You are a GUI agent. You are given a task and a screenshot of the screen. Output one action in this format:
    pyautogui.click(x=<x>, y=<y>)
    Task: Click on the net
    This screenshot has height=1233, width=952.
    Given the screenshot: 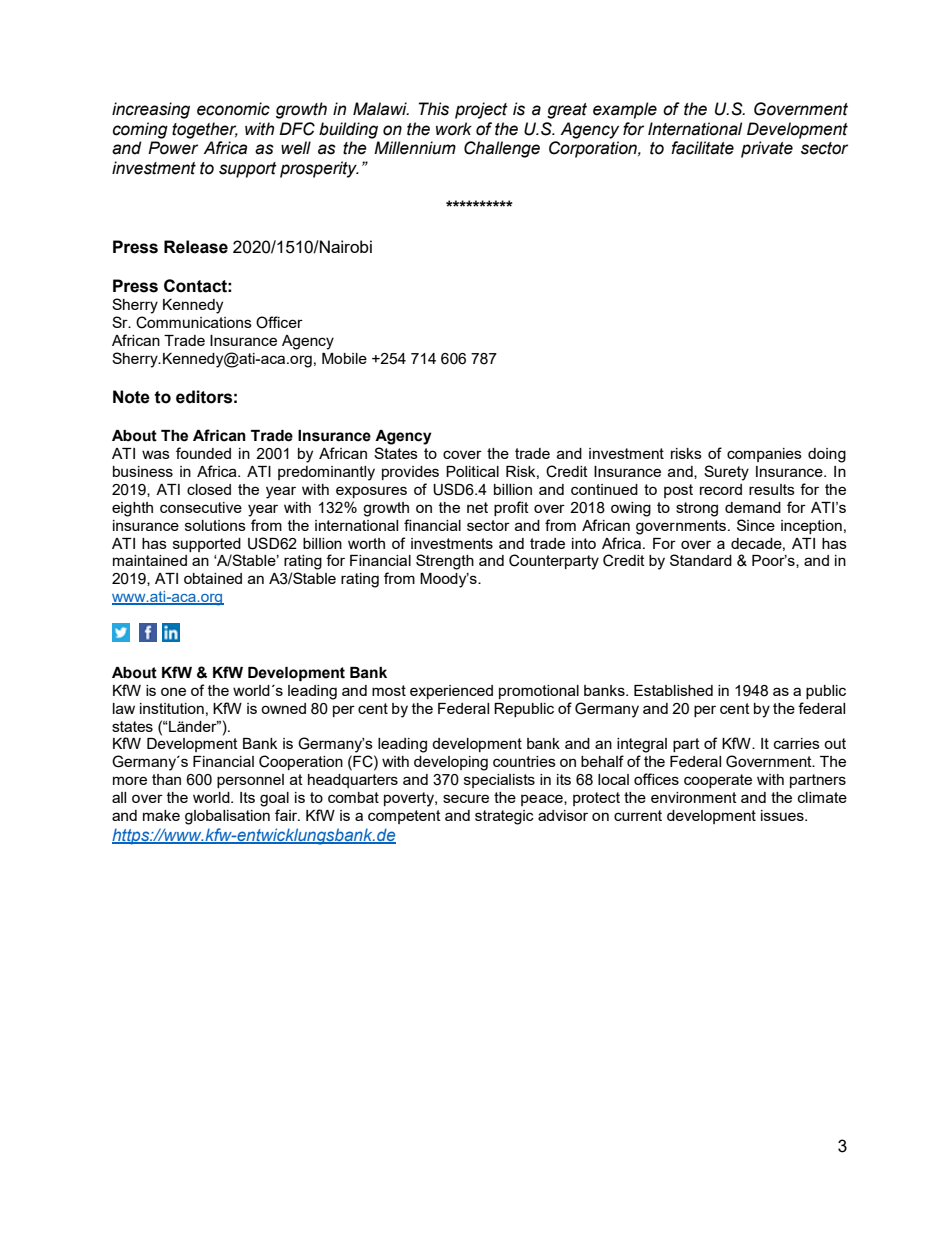 What is the action you would take?
    pyautogui.click(x=477, y=507)
